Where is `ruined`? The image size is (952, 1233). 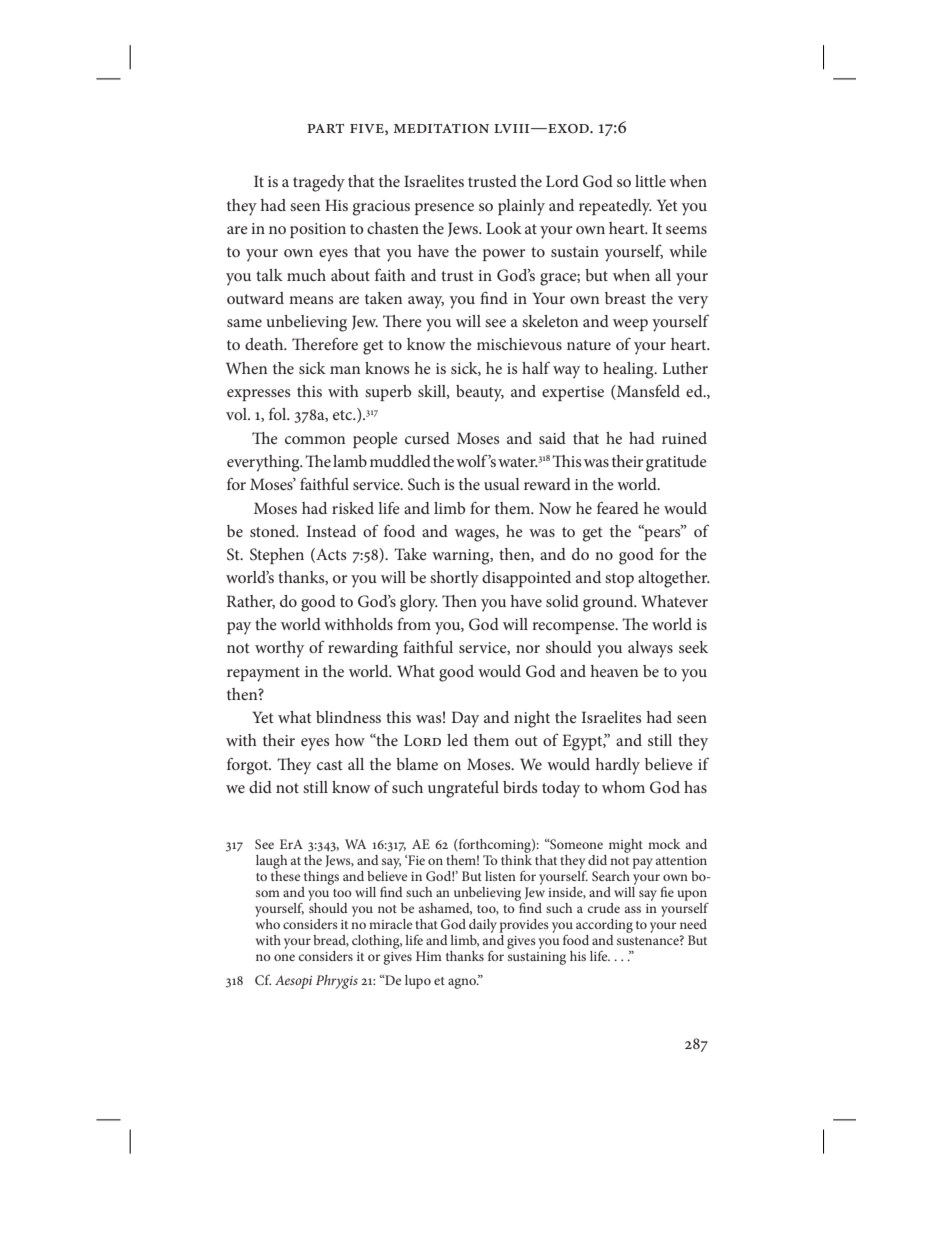
ruined is located at coordinates (684, 438).
